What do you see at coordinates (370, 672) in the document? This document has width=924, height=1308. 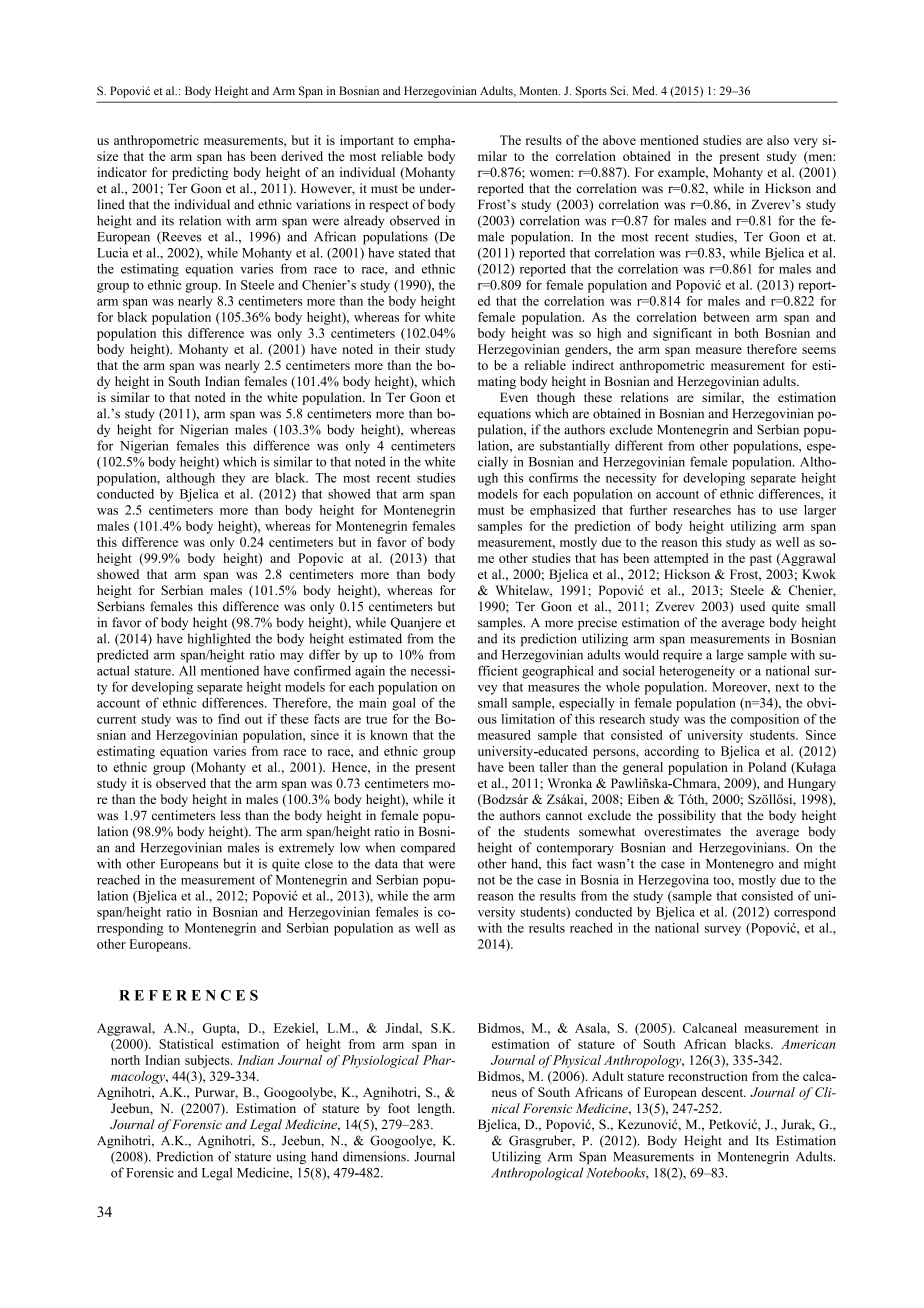 I see `again` at bounding box center [370, 672].
